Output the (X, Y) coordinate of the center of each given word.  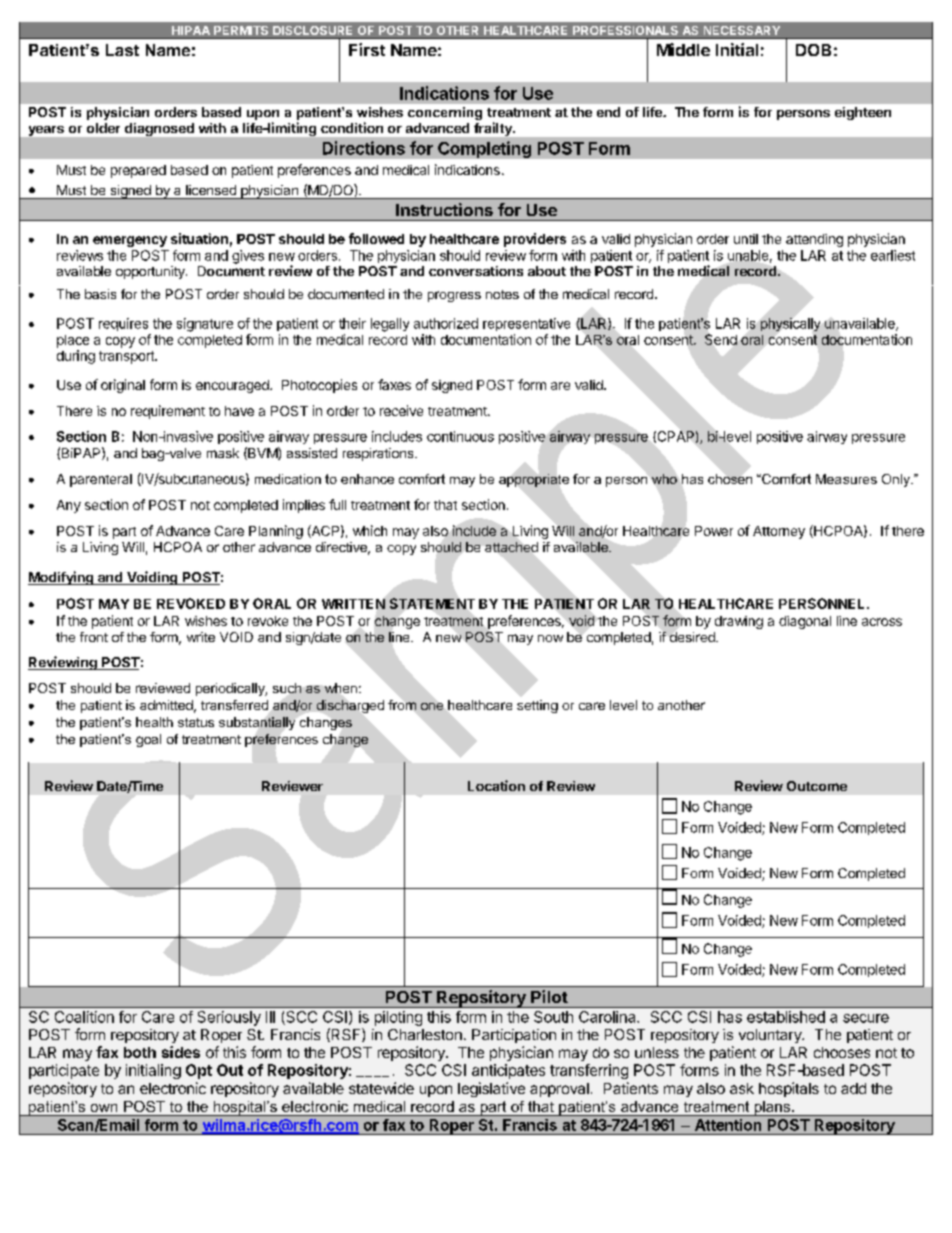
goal (148, 740)
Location (496, 785)
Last (122, 50)
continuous (460, 436)
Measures (846, 479)
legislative (491, 1089)
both (140, 1052)
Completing (484, 149)
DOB (813, 50)
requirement (168, 412)
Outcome (817, 786)
